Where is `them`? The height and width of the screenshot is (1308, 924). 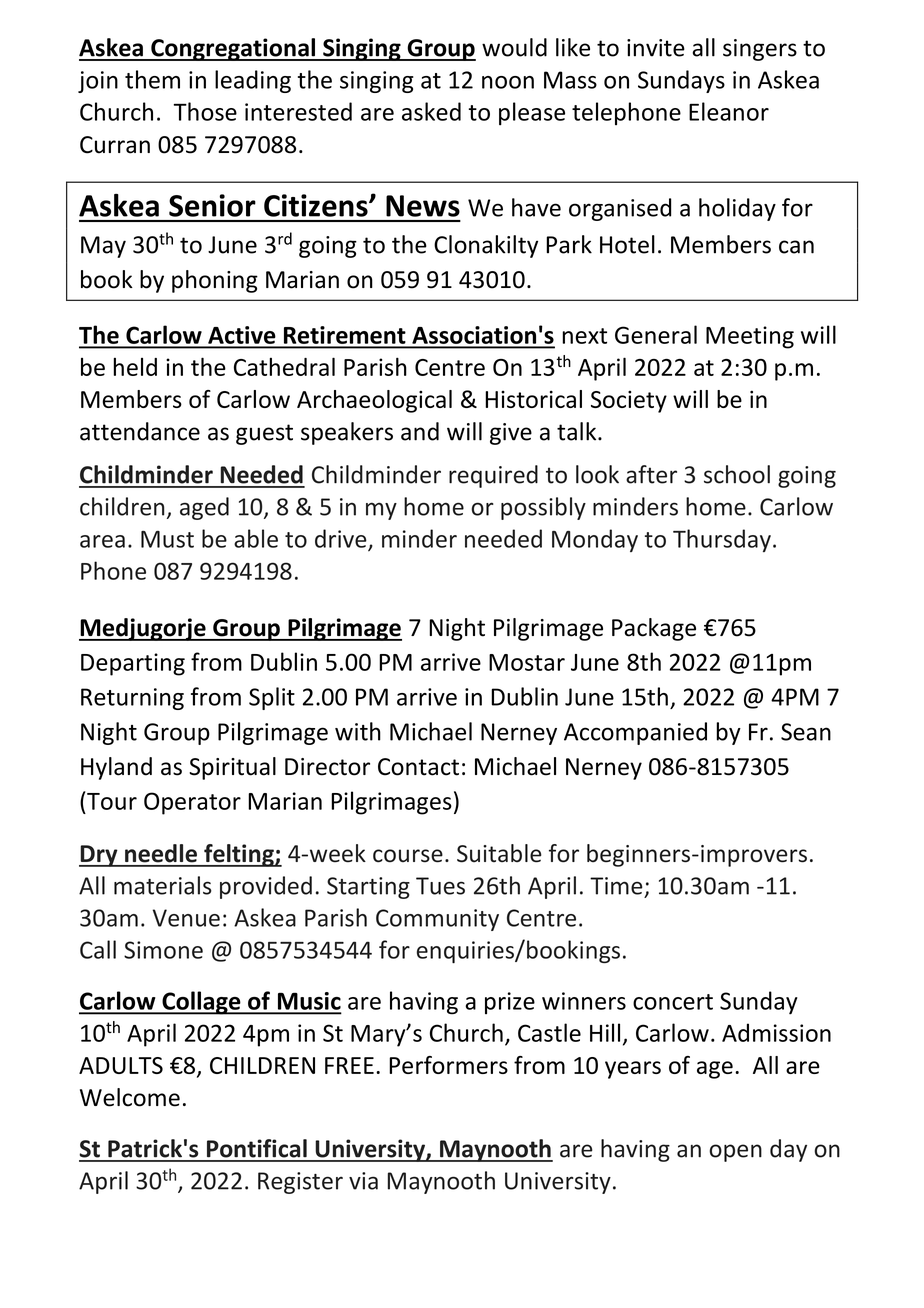
them is located at coordinates (152, 79).
